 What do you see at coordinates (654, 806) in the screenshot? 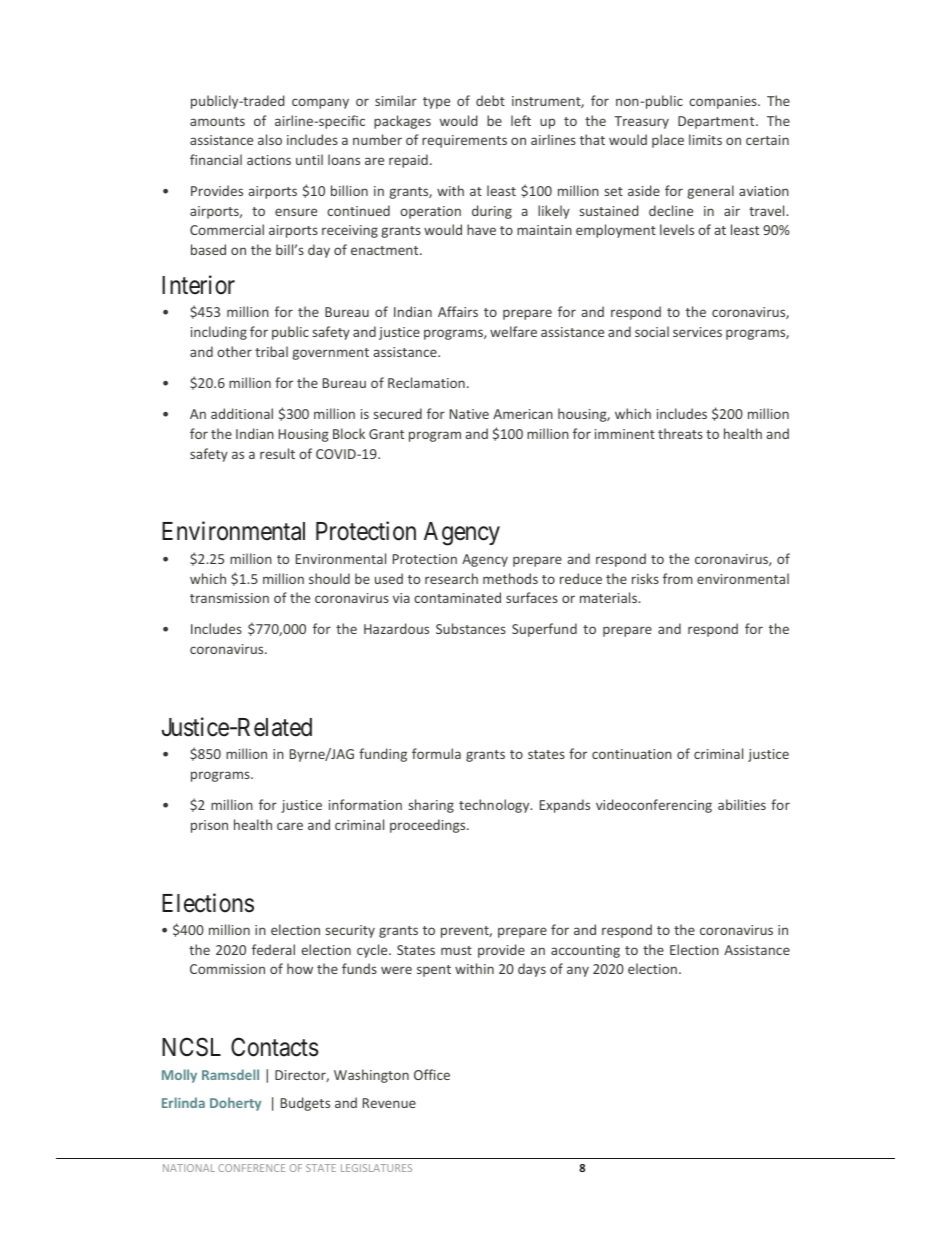
I see `videoconferencing` at bounding box center [654, 806].
